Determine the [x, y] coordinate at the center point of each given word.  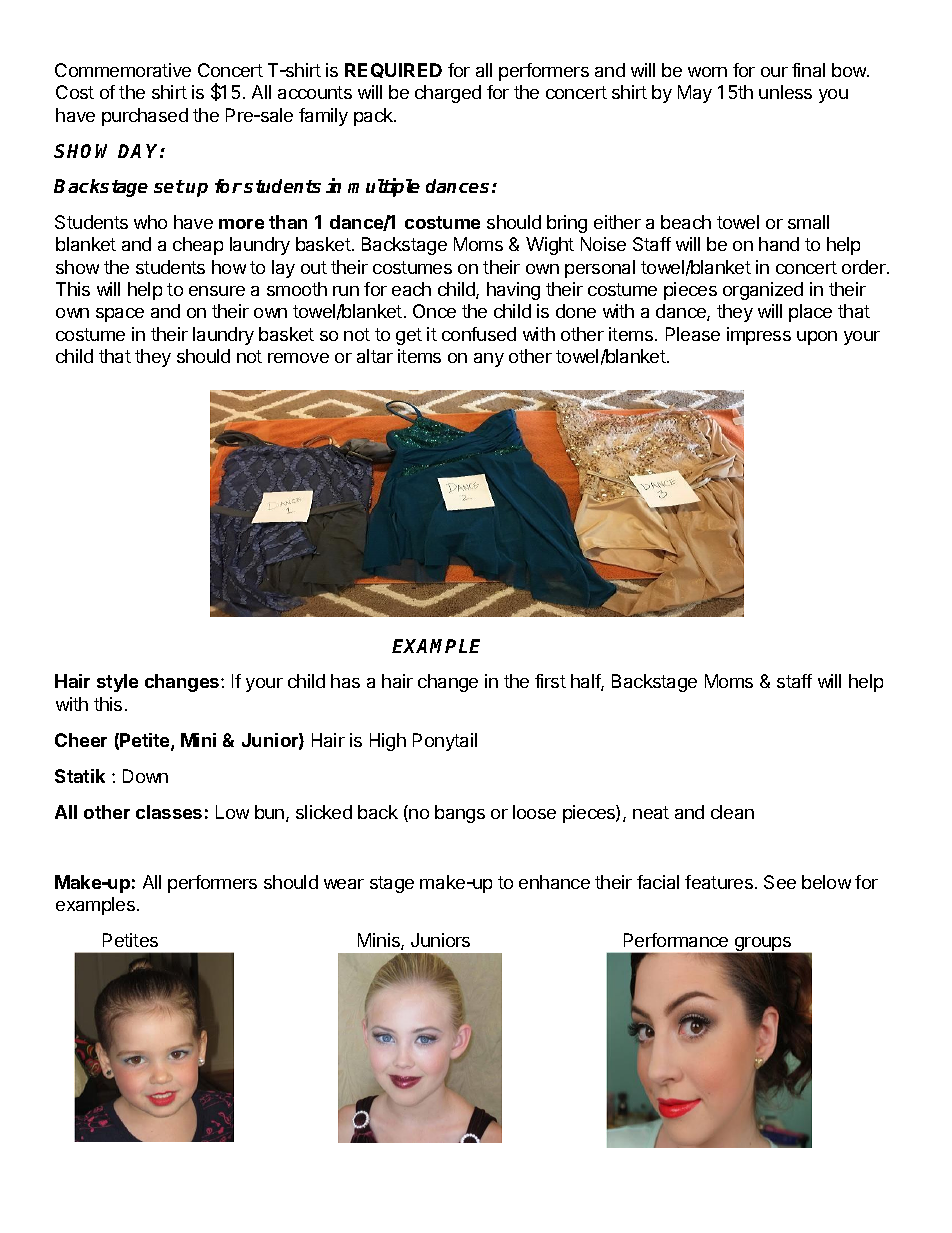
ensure [217, 291]
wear [344, 884]
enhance [554, 882]
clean [732, 812]
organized [763, 291]
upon [817, 338]
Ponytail [445, 742]
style [117, 683]
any [489, 360]
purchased [145, 117]
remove [298, 358]
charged [448, 94]
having [513, 291]
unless [785, 92]
